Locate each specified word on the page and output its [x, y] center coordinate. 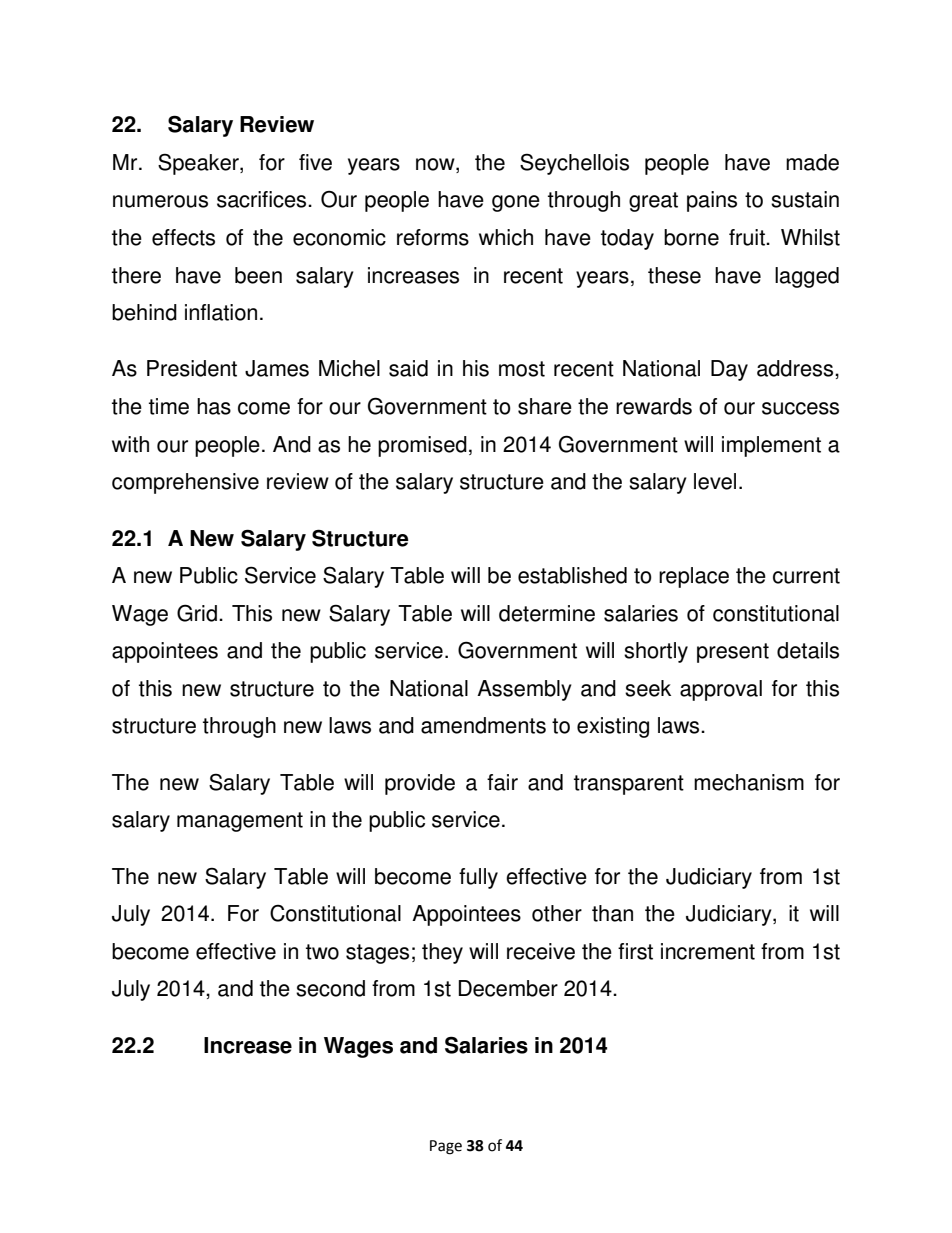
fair [502, 782]
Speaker [199, 164]
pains [712, 201]
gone [516, 203]
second [330, 988]
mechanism [749, 782]
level [715, 481]
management [240, 822]
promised [422, 446]
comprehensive [185, 483]
